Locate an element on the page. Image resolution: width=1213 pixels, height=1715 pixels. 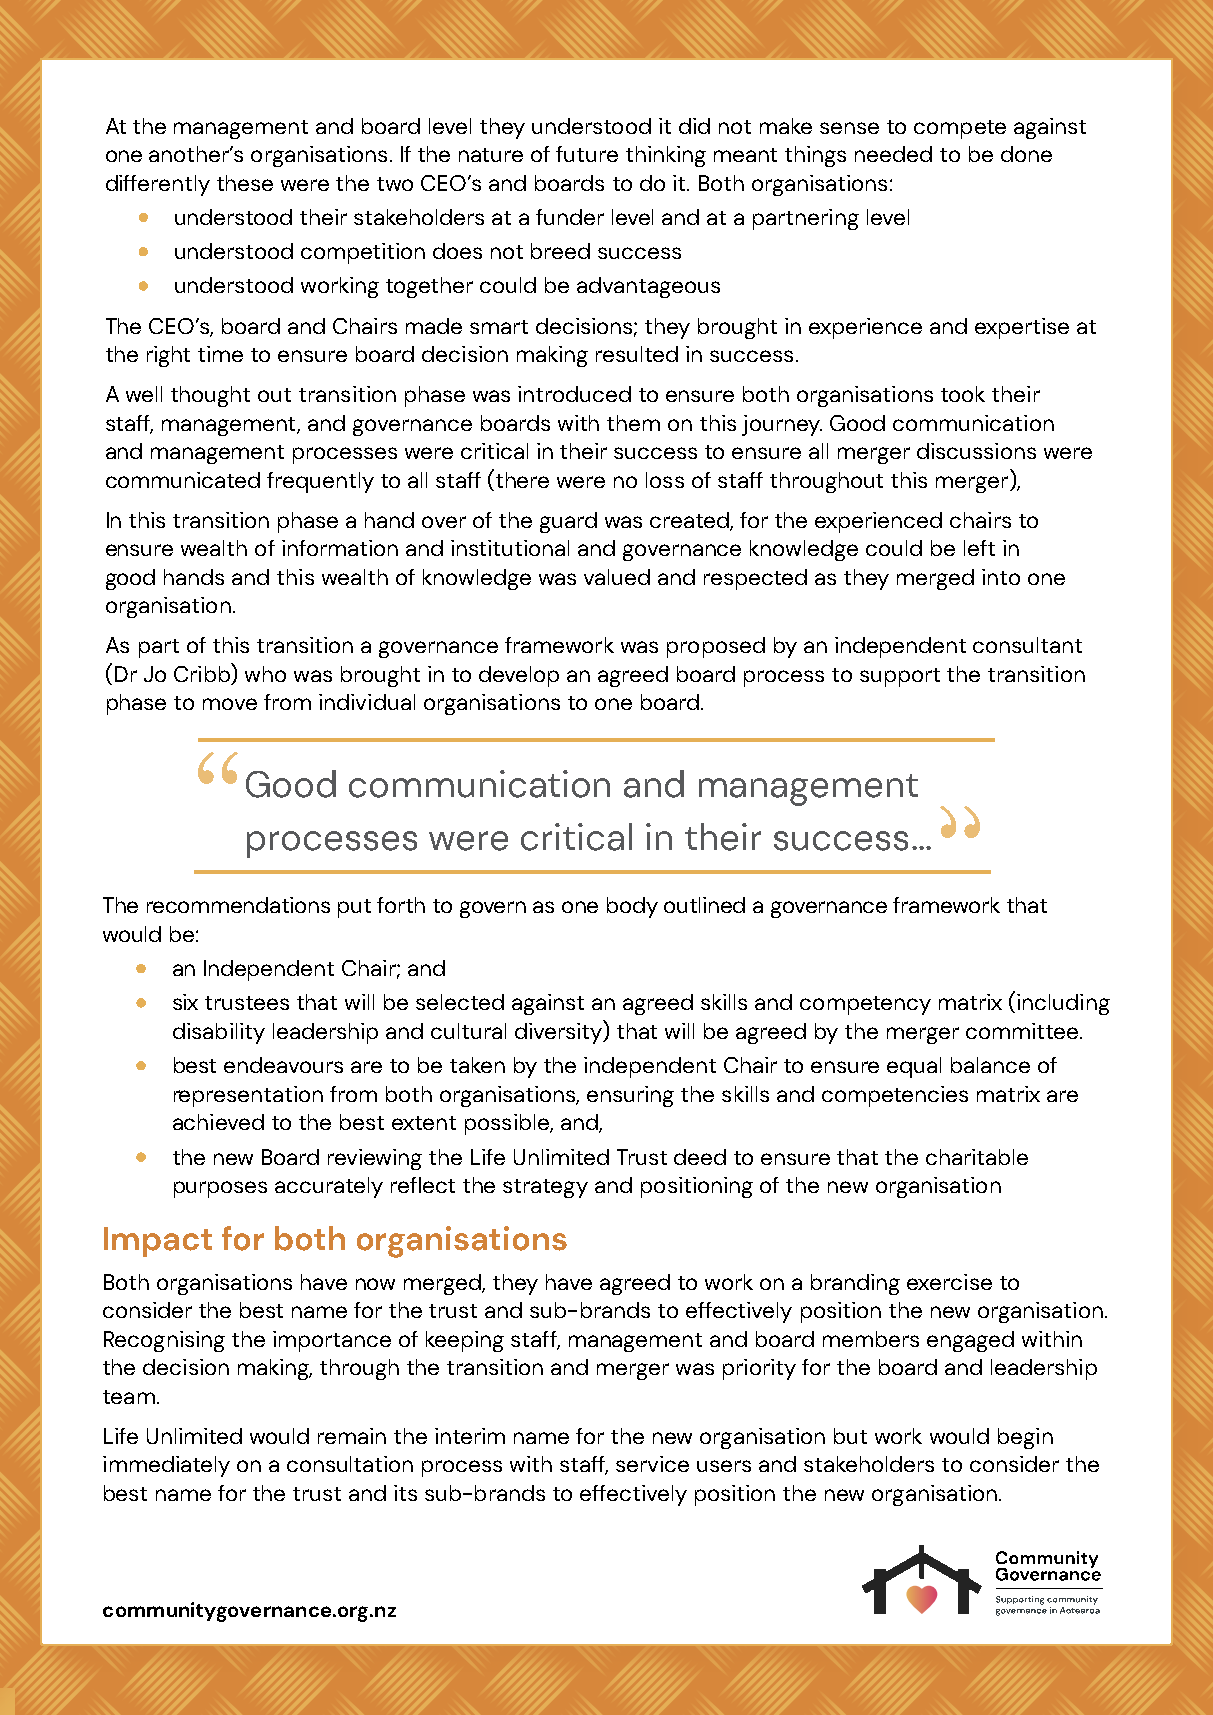
needed is located at coordinates (893, 154).
